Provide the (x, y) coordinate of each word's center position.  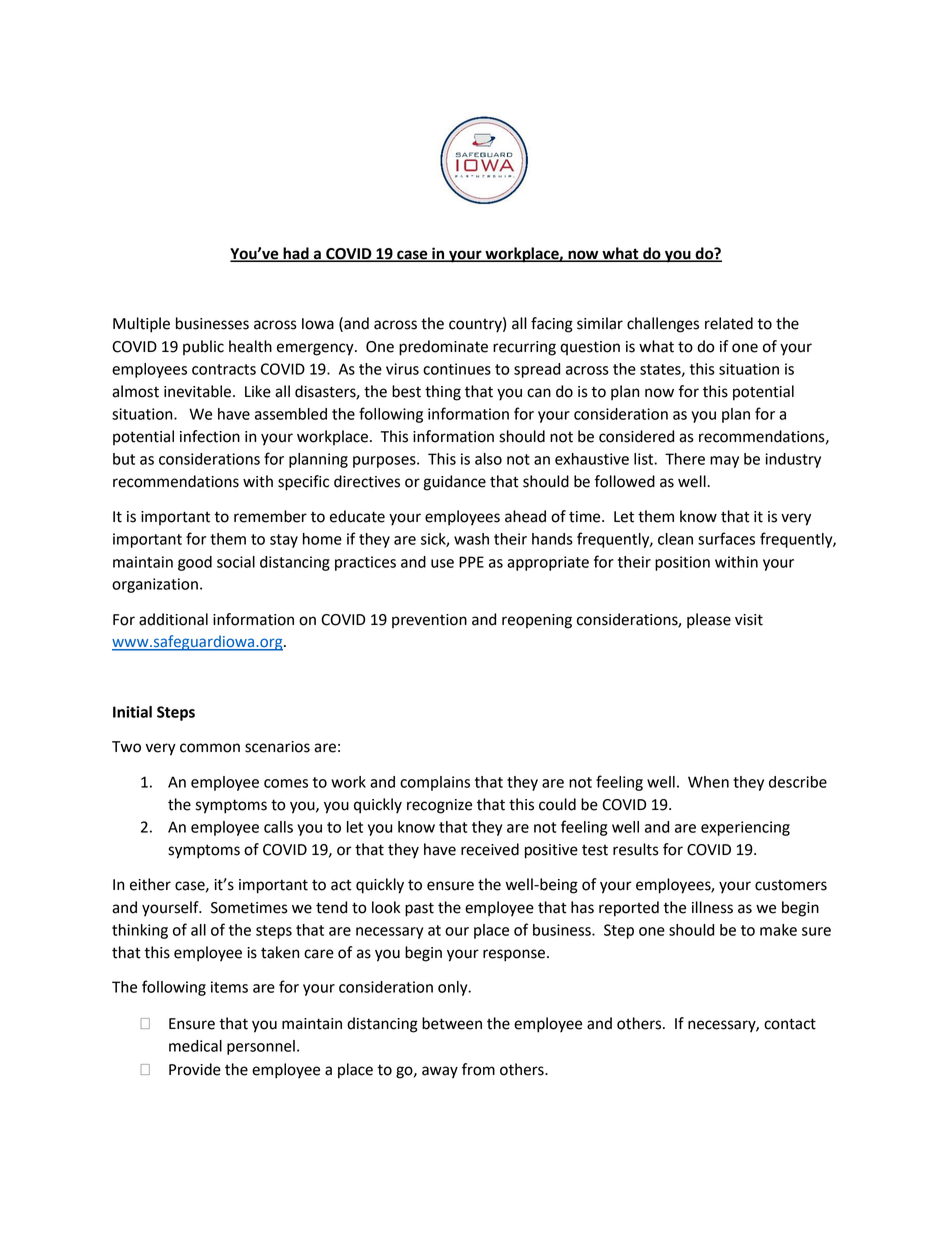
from (478, 1069)
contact (790, 1024)
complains (435, 783)
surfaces (726, 538)
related (729, 323)
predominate (443, 348)
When (708, 782)
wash (471, 539)
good (195, 563)
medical (195, 1046)
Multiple (141, 325)
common (210, 748)
